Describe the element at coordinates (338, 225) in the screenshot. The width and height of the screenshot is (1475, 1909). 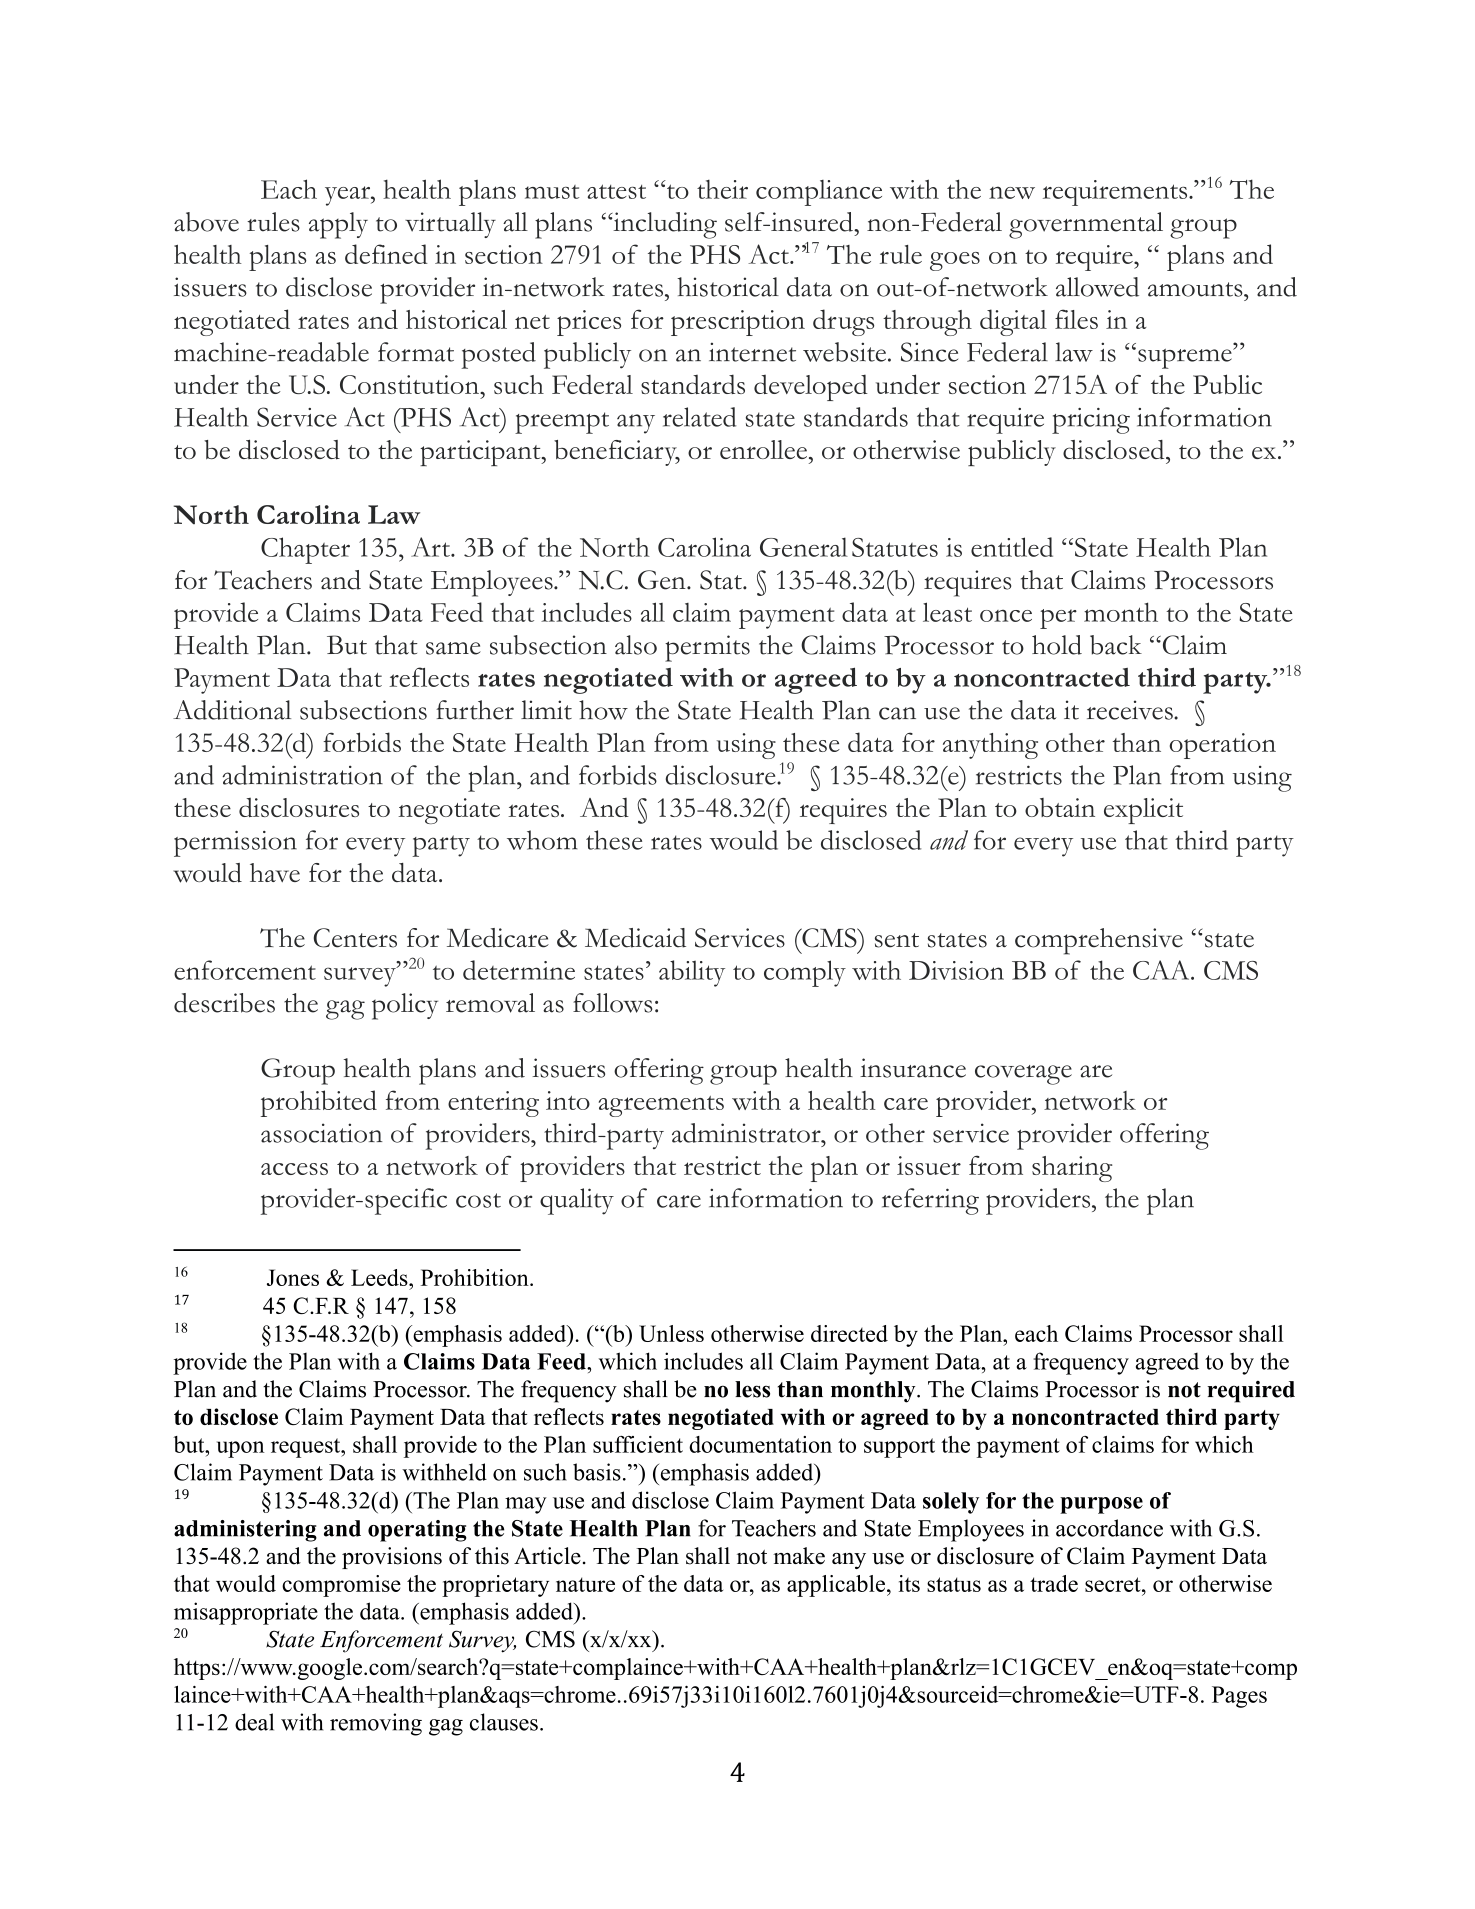
I see `apply` at that location.
